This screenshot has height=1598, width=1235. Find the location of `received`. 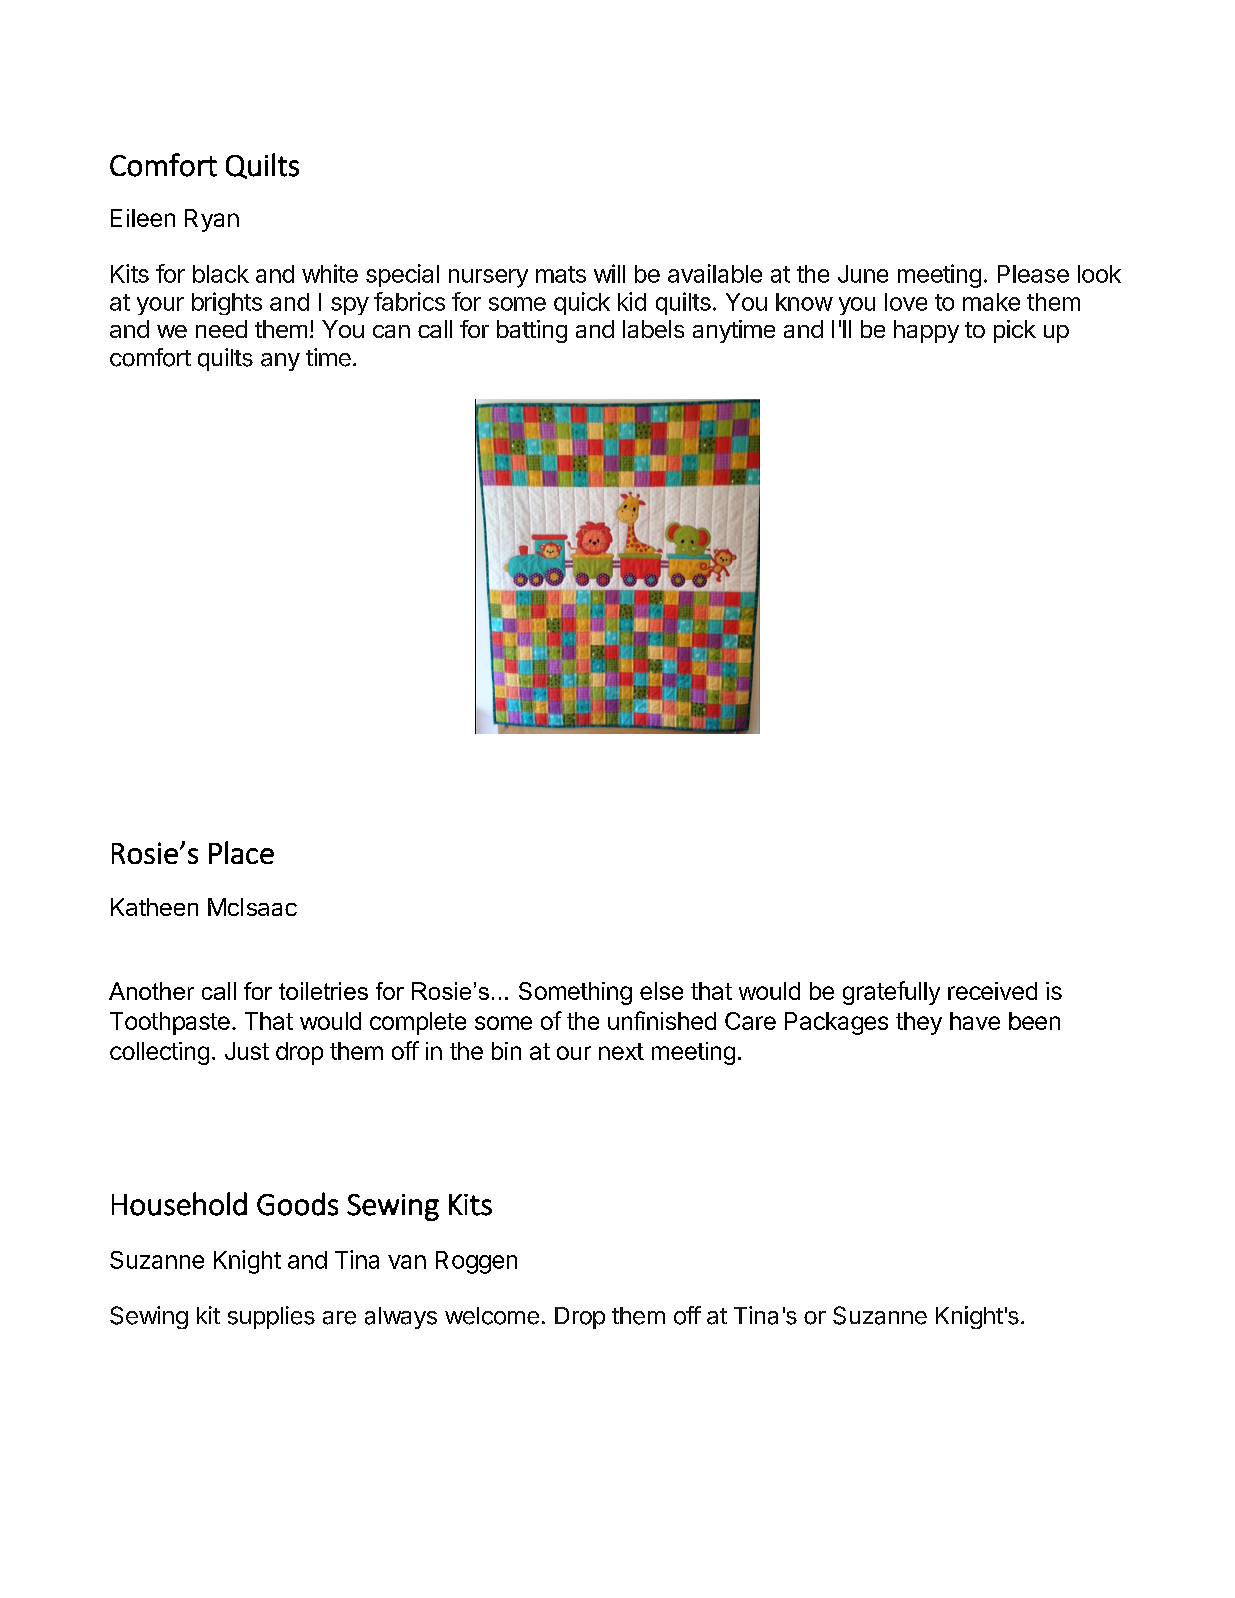

received is located at coordinates (992, 991).
